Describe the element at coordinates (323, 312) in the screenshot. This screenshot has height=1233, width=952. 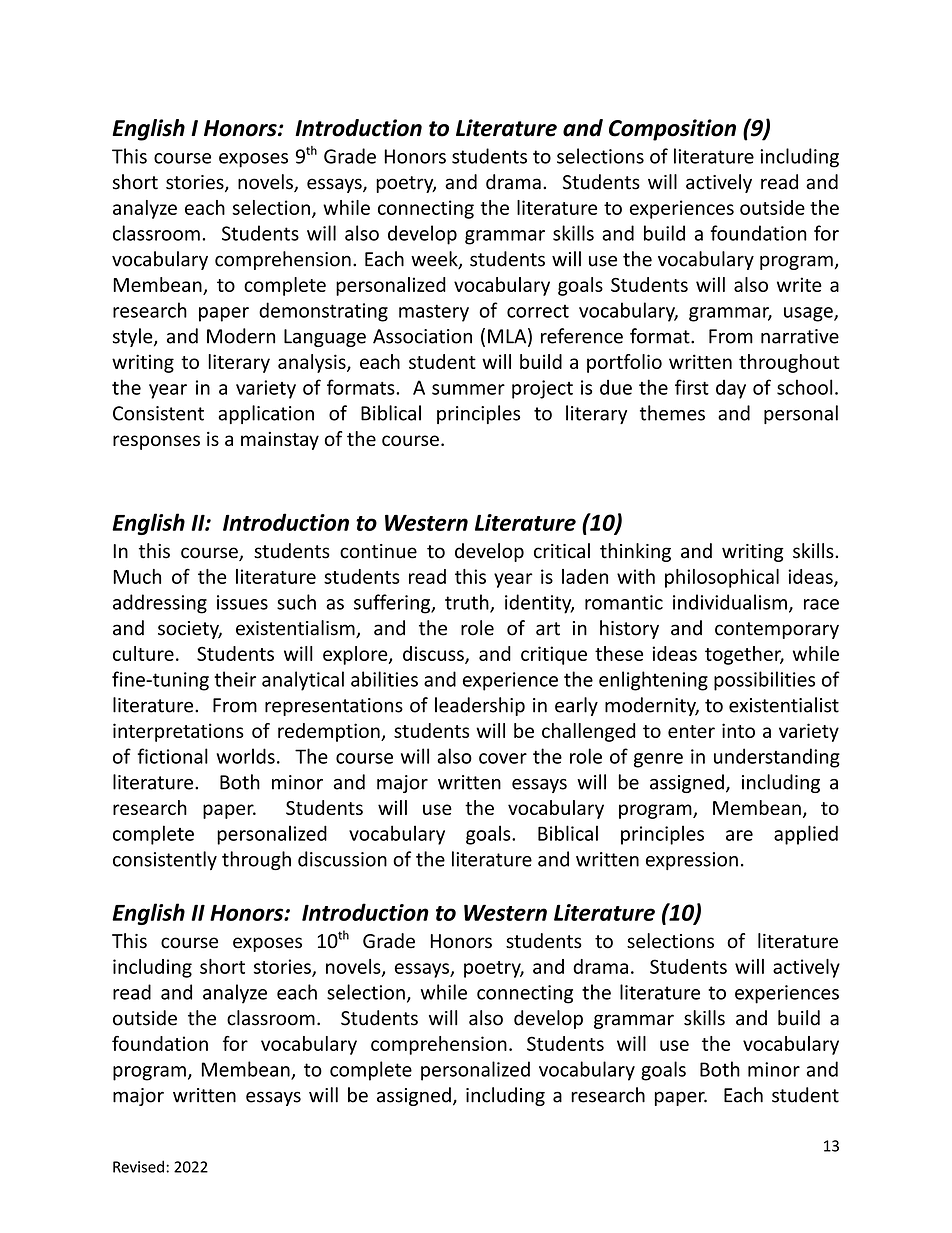
I see `demonstrating` at that location.
